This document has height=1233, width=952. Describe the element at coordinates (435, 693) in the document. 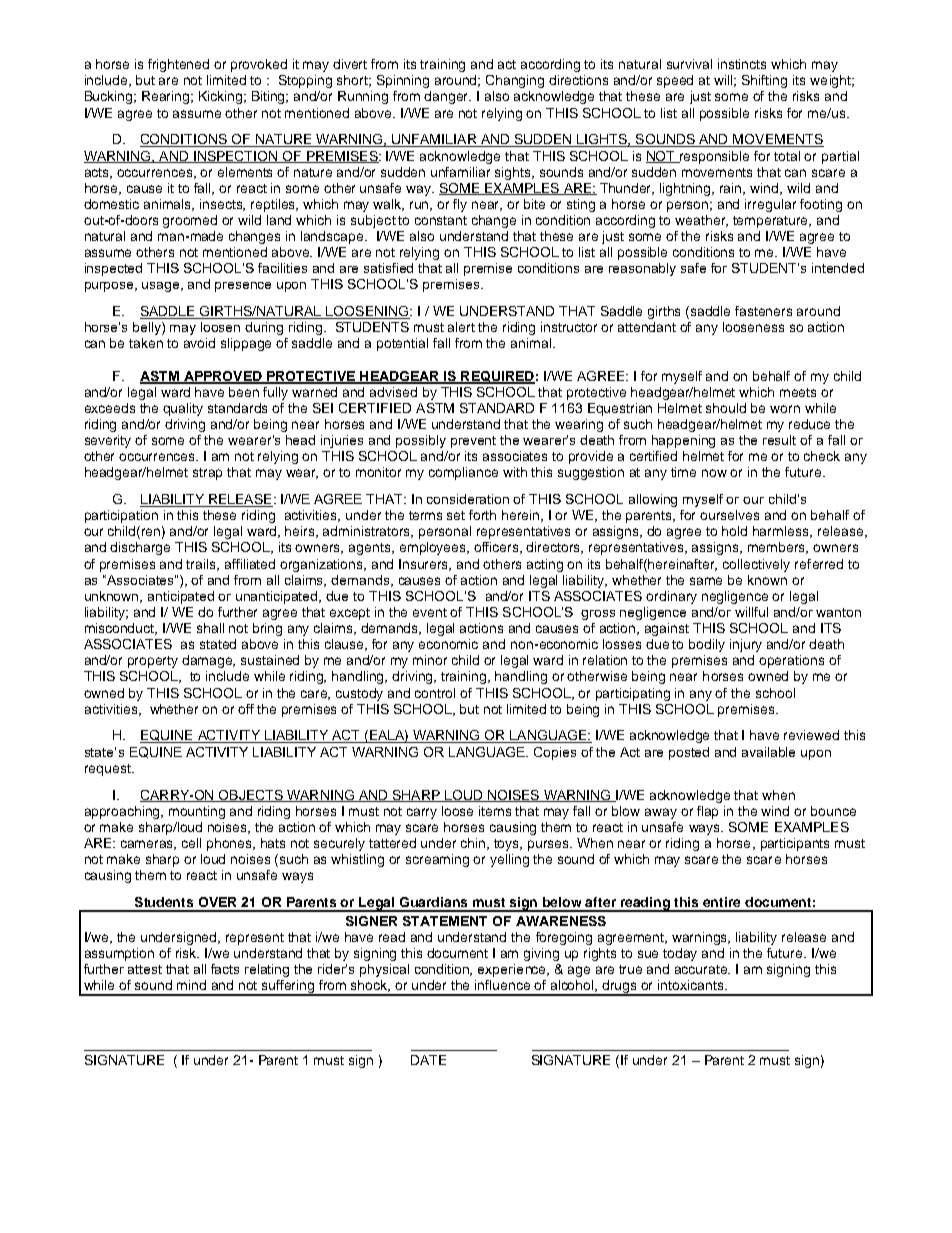

I see `control` at that location.
